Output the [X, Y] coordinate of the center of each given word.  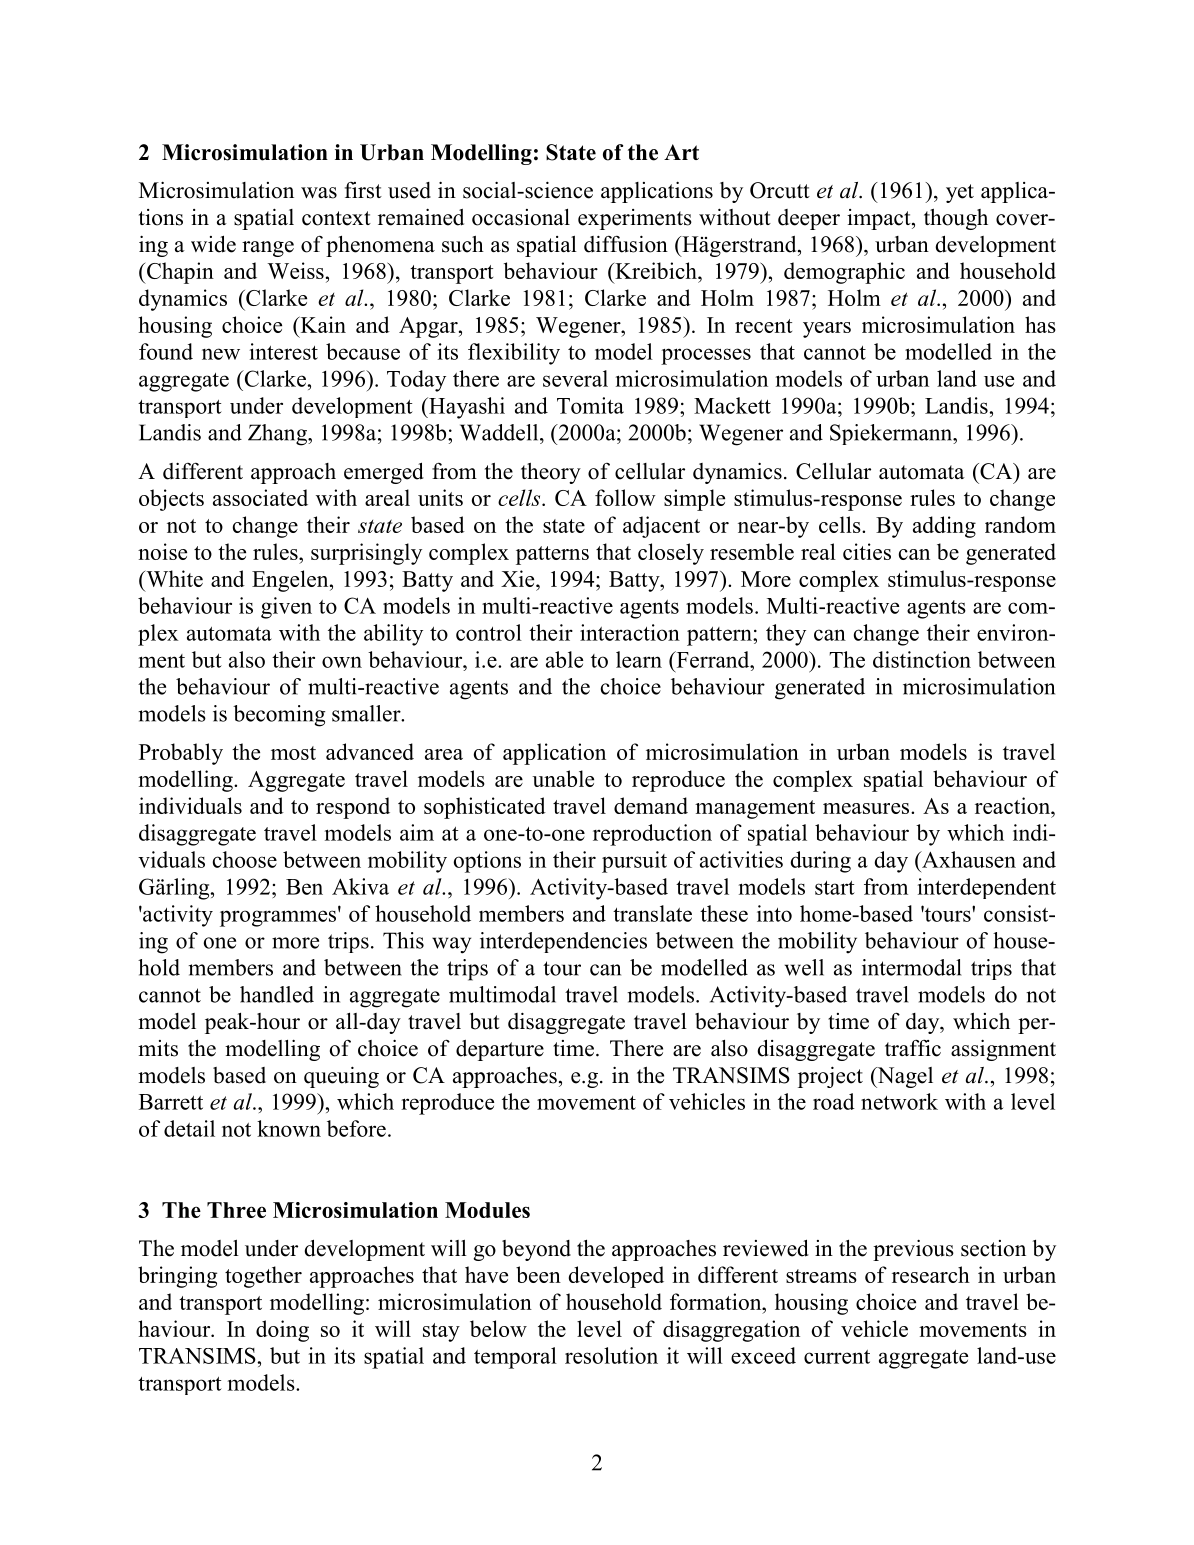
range [268, 249]
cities [867, 551]
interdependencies [563, 942]
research [931, 1274]
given [286, 608]
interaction [630, 632]
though [956, 219]
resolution [611, 1355]
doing [282, 1331]
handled [277, 994]
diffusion [626, 244]
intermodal [912, 967]
